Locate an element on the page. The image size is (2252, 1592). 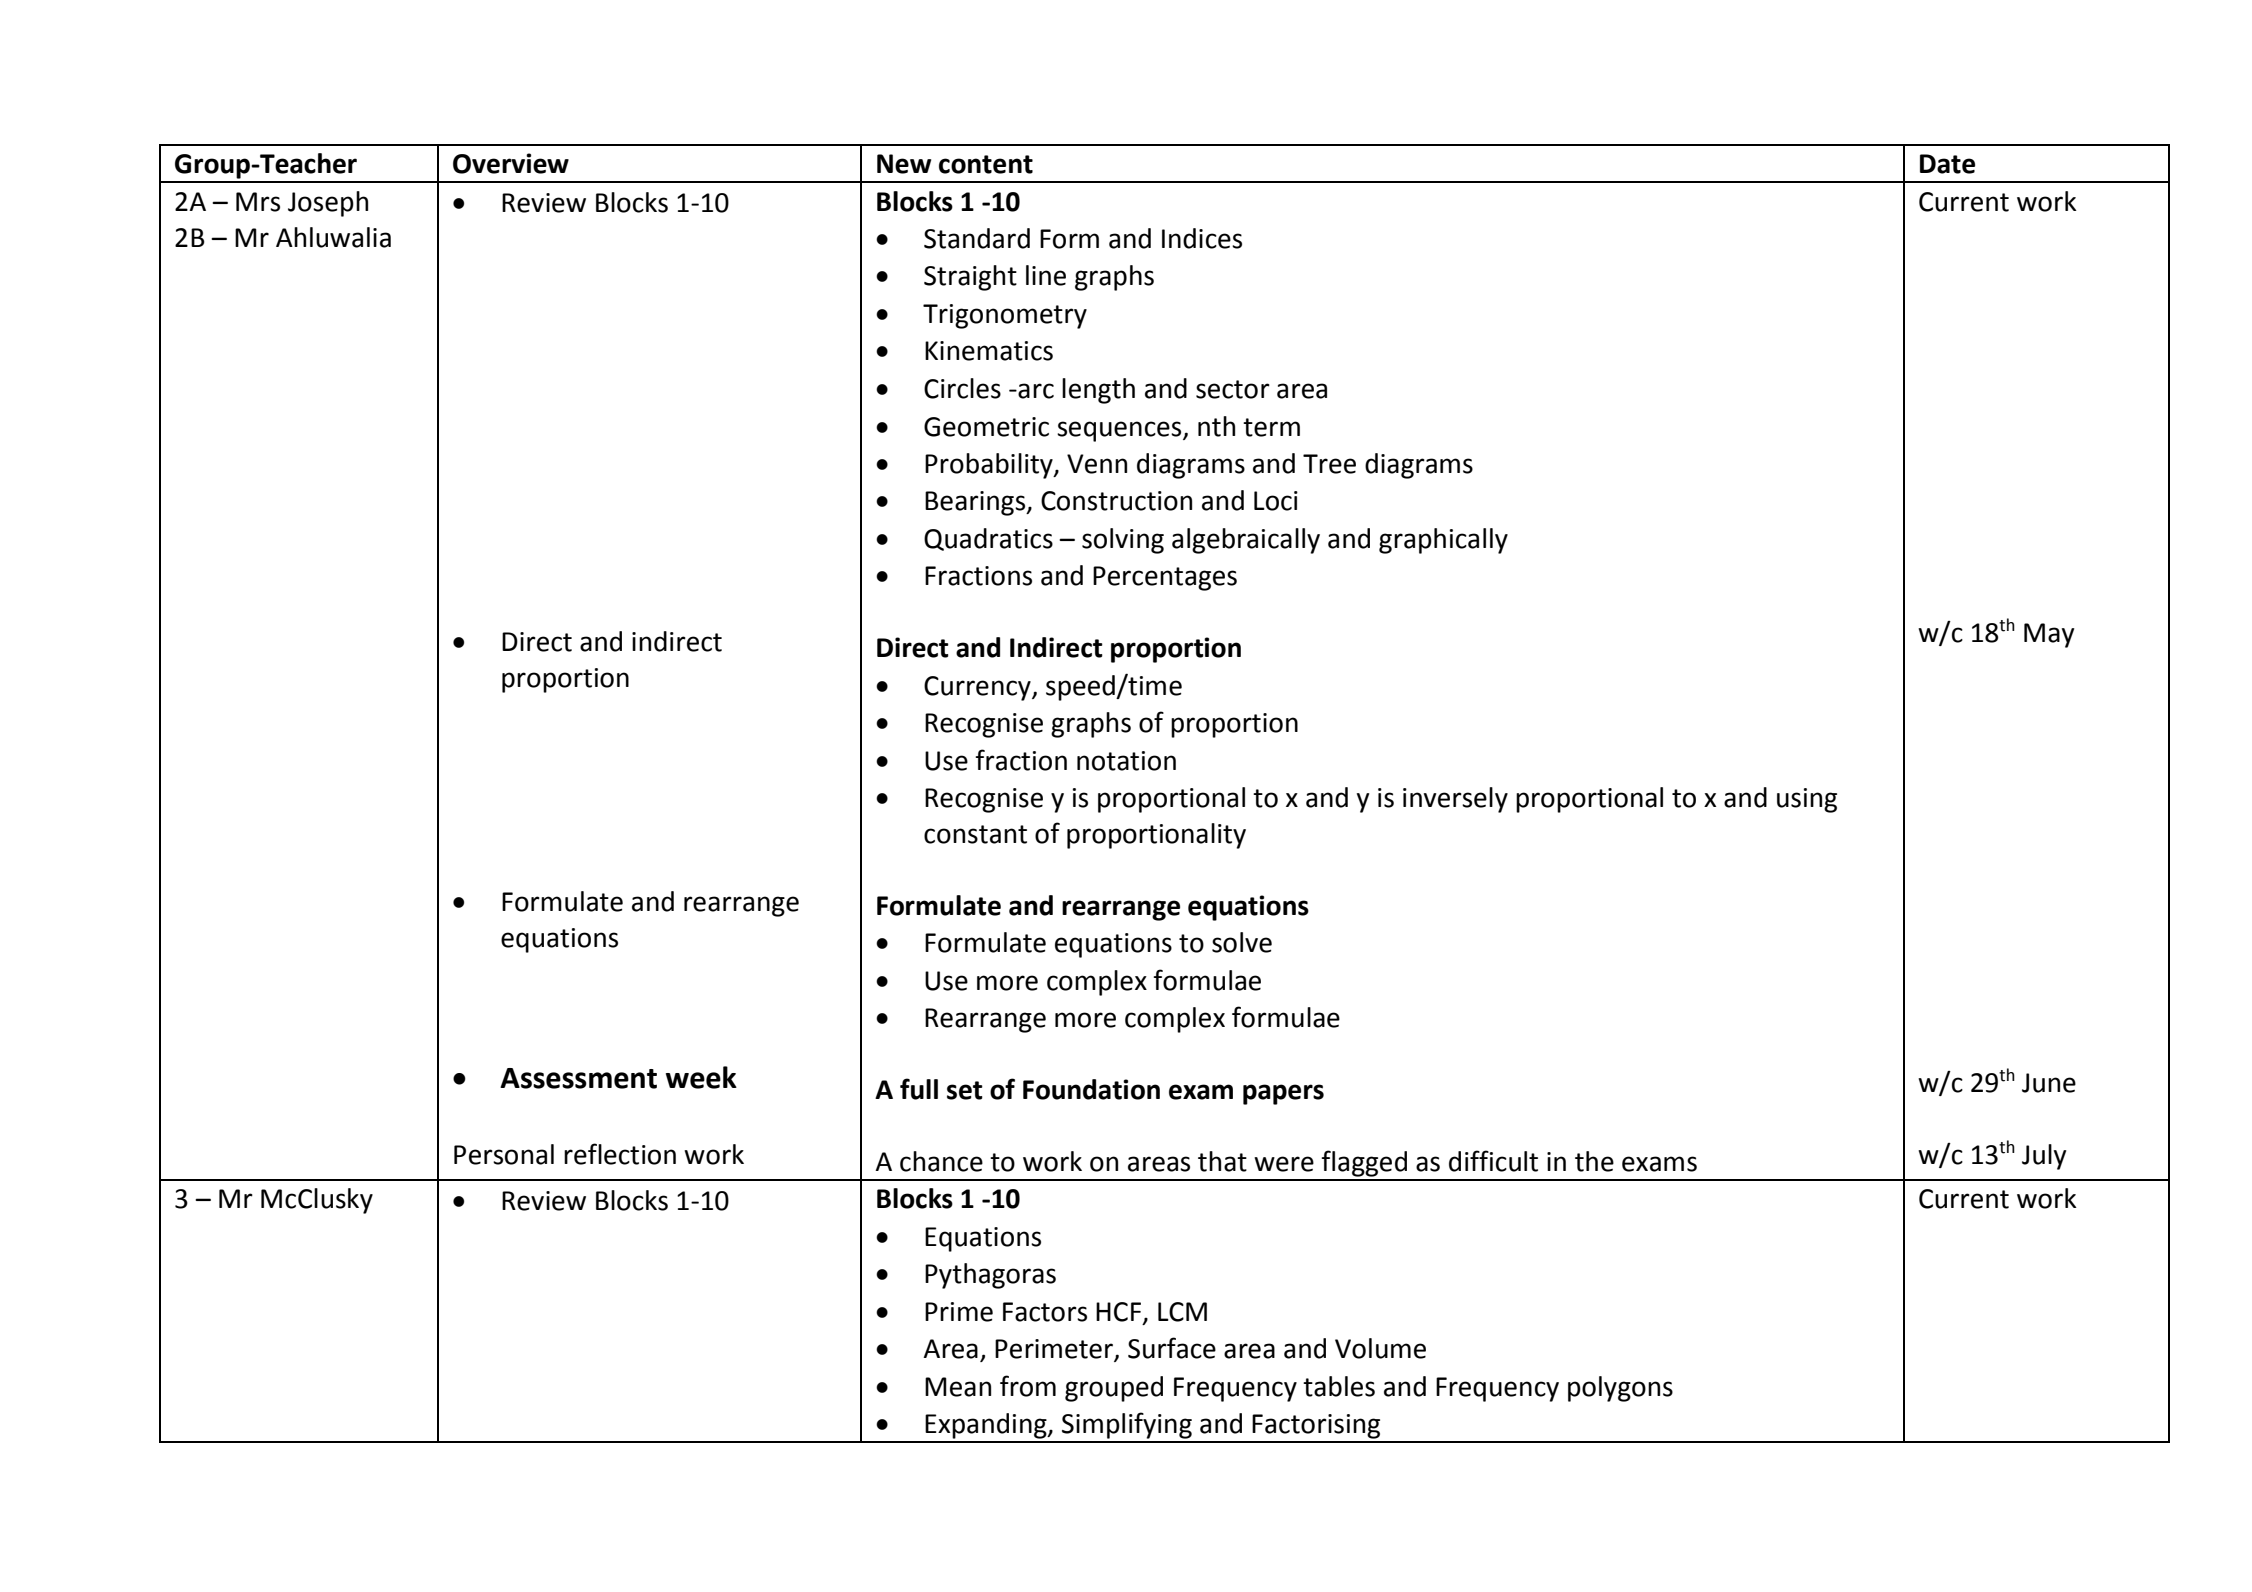
graphically is located at coordinates (1443, 541).
